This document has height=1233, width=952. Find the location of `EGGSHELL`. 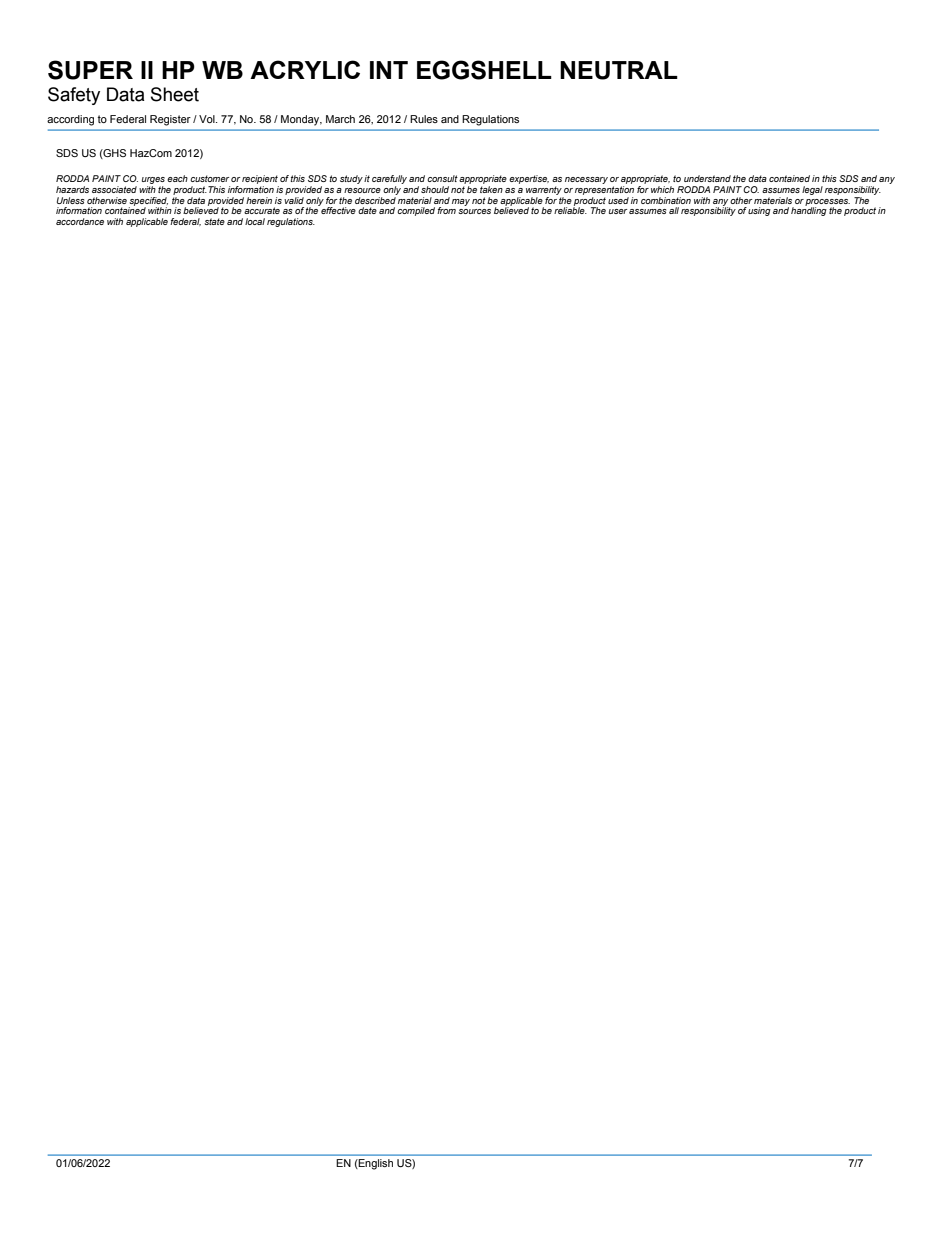

EGGSHELL is located at coordinates (484, 70).
